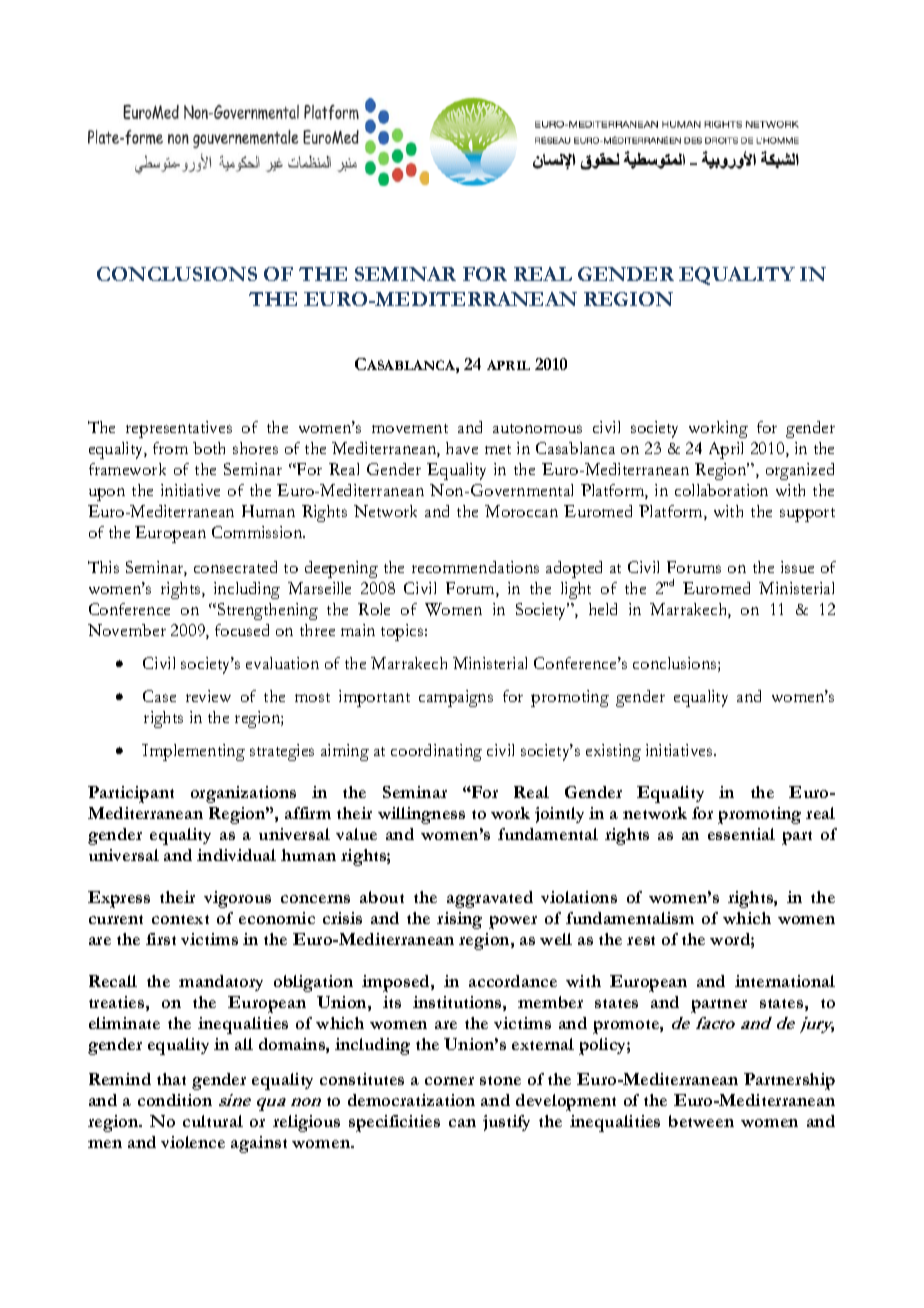  Describe the element at coordinates (701, 1121) in the screenshot. I see `between` at that location.
